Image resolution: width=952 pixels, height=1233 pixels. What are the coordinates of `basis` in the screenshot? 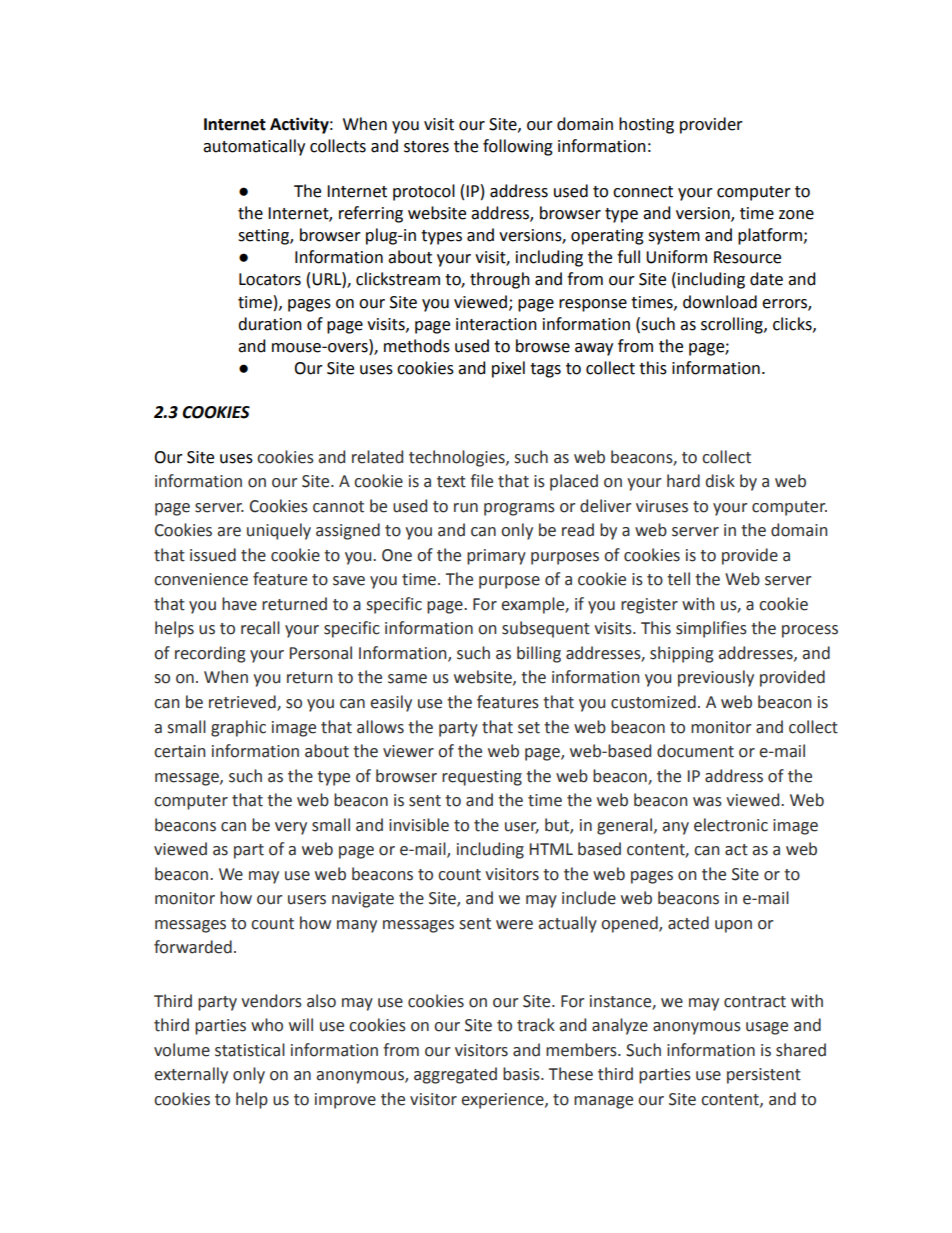 It's located at (522, 1074).
